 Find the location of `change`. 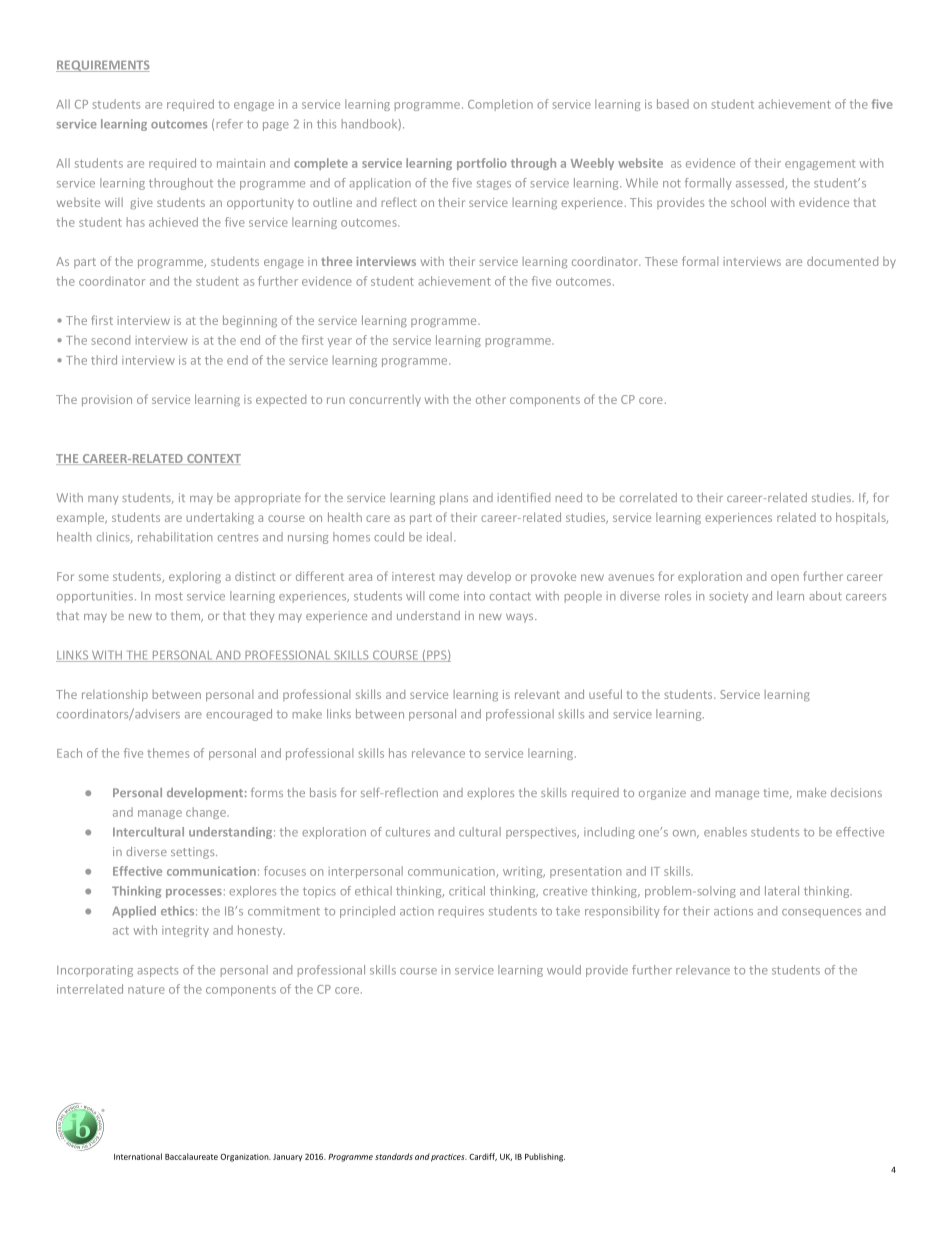

change is located at coordinates (207, 813).
